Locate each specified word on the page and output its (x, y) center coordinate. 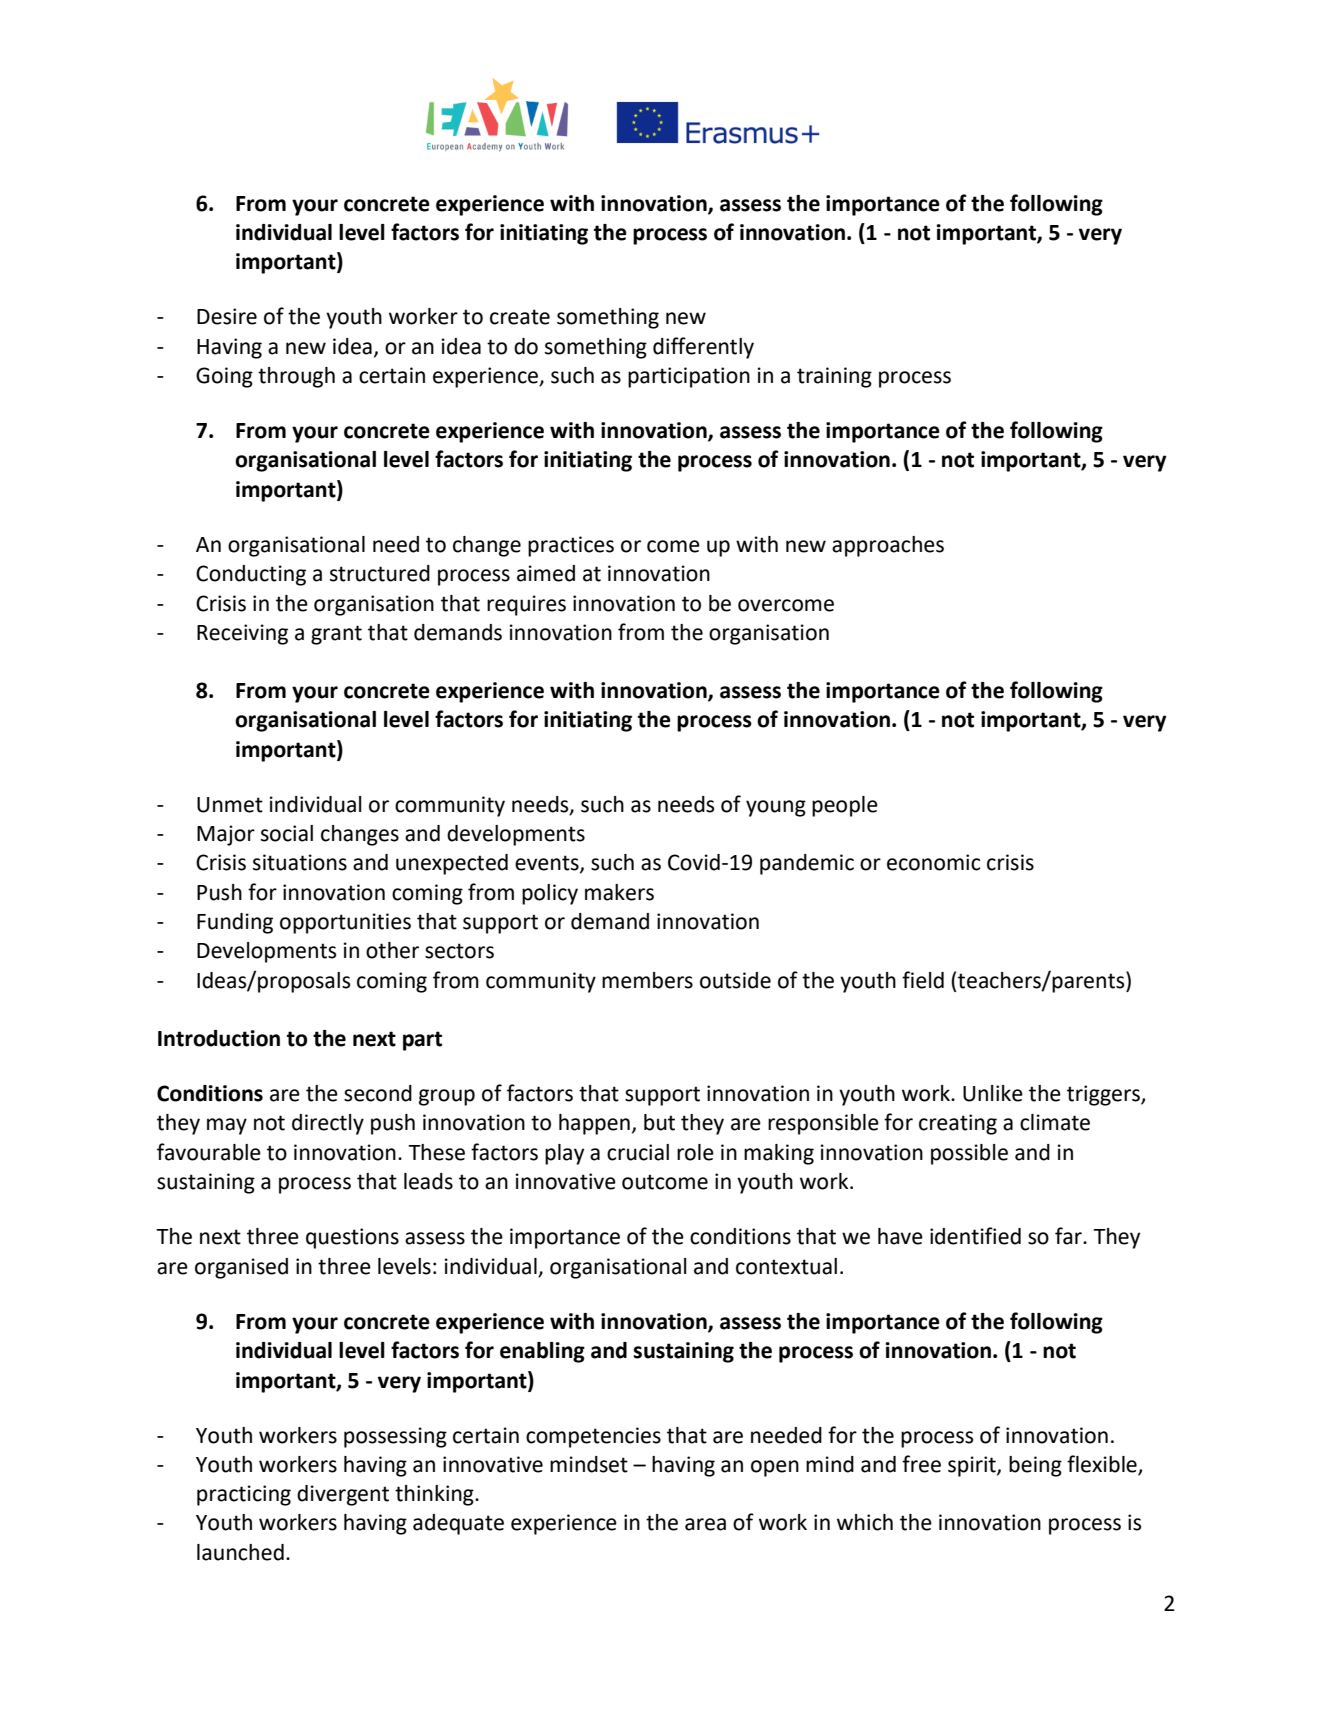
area (705, 1524)
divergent (343, 1495)
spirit (973, 1466)
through (296, 377)
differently (703, 348)
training (834, 377)
